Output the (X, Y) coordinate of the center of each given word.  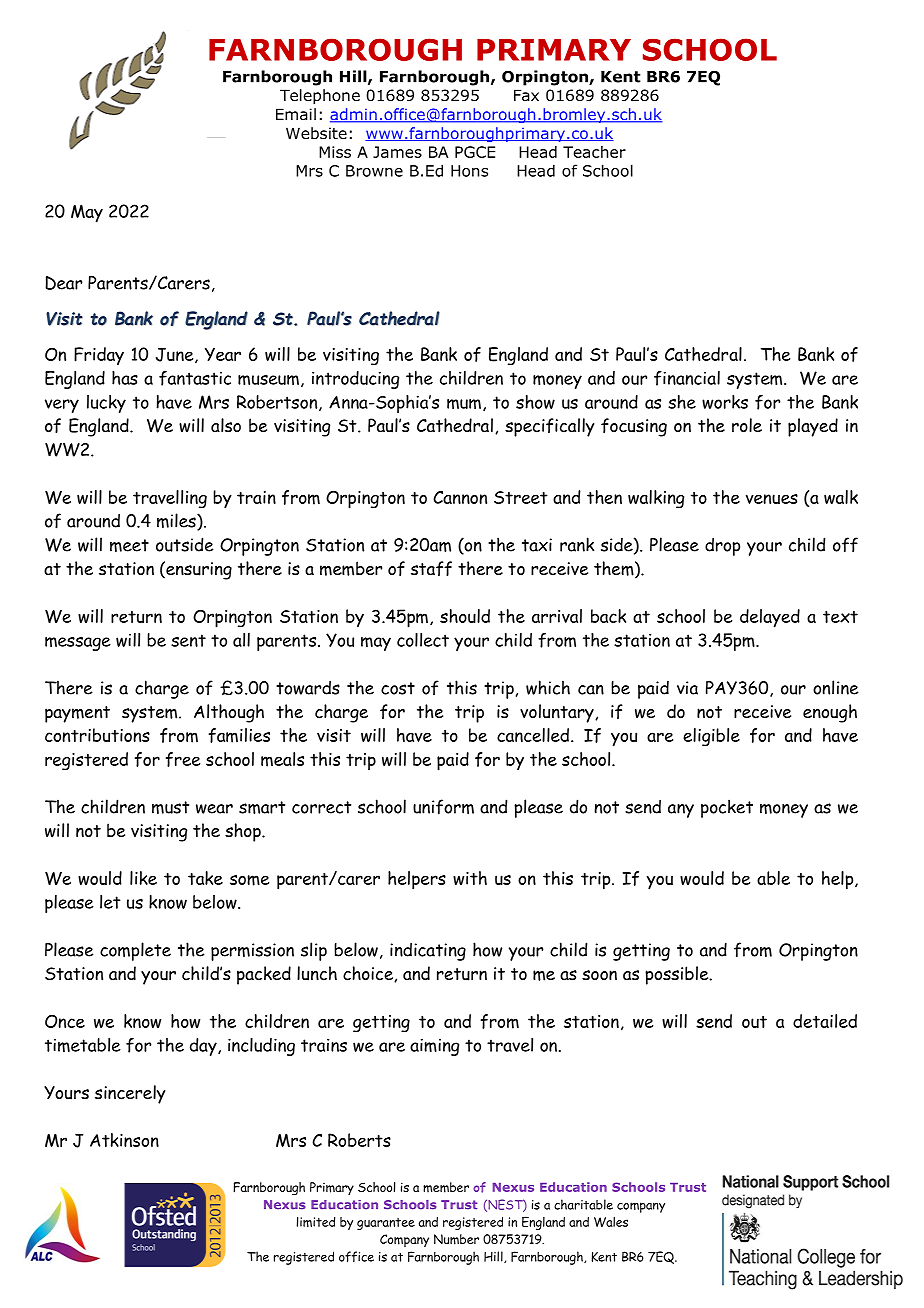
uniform (443, 807)
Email (296, 114)
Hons (469, 171)
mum (464, 404)
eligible (711, 737)
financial (687, 378)
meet (129, 545)
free (182, 759)
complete (135, 951)
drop (722, 546)
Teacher (594, 152)
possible (678, 975)
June (176, 355)
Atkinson (124, 1140)
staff (431, 568)
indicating (428, 951)
